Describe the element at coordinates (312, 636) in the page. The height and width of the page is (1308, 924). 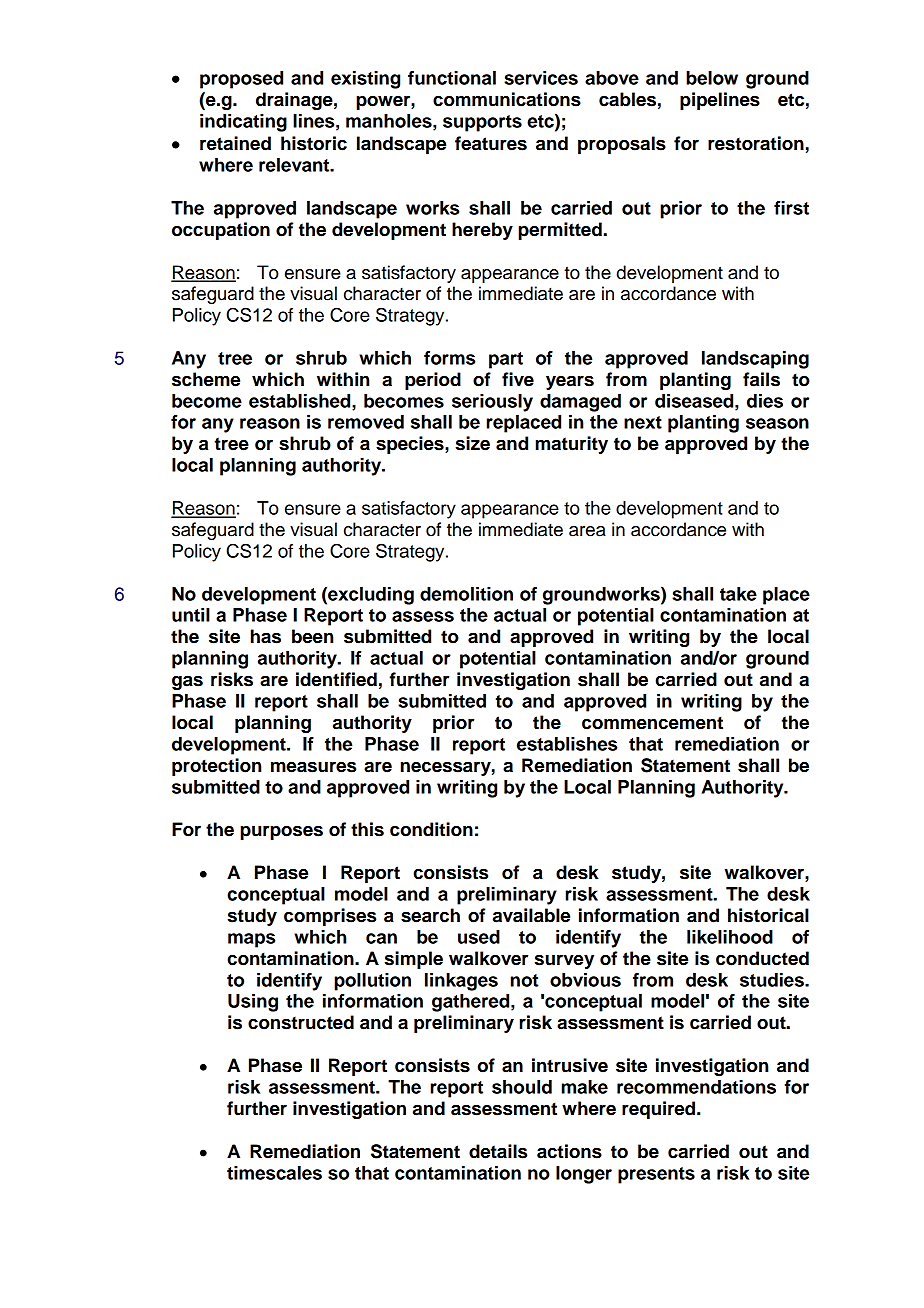
I see `been` at that location.
